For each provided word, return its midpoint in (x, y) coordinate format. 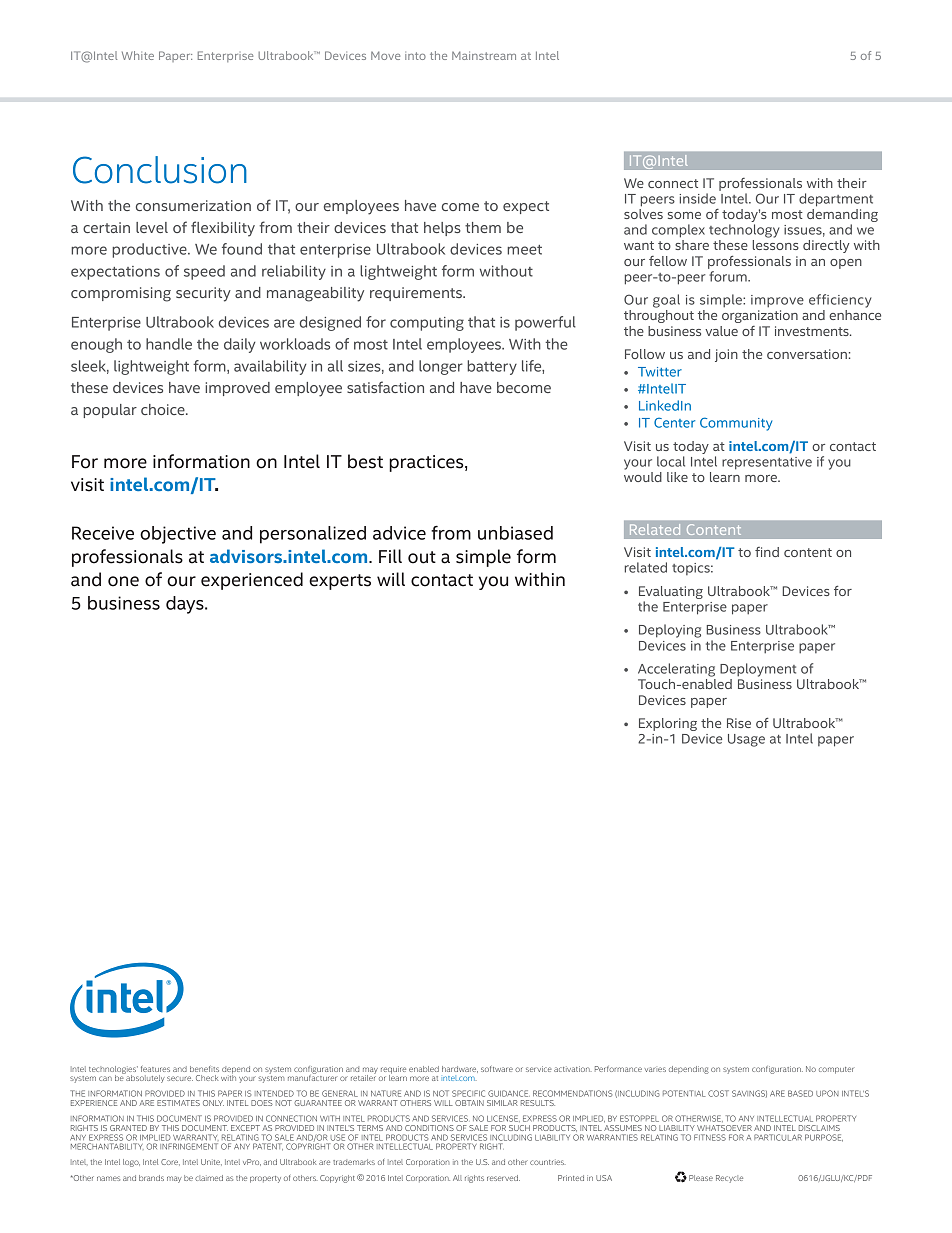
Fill (390, 556)
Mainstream (484, 55)
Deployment (758, 670)
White (138, 55)
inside (697, 198)
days (186, 605)
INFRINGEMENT (189, 1146)
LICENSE (503, 1118)
